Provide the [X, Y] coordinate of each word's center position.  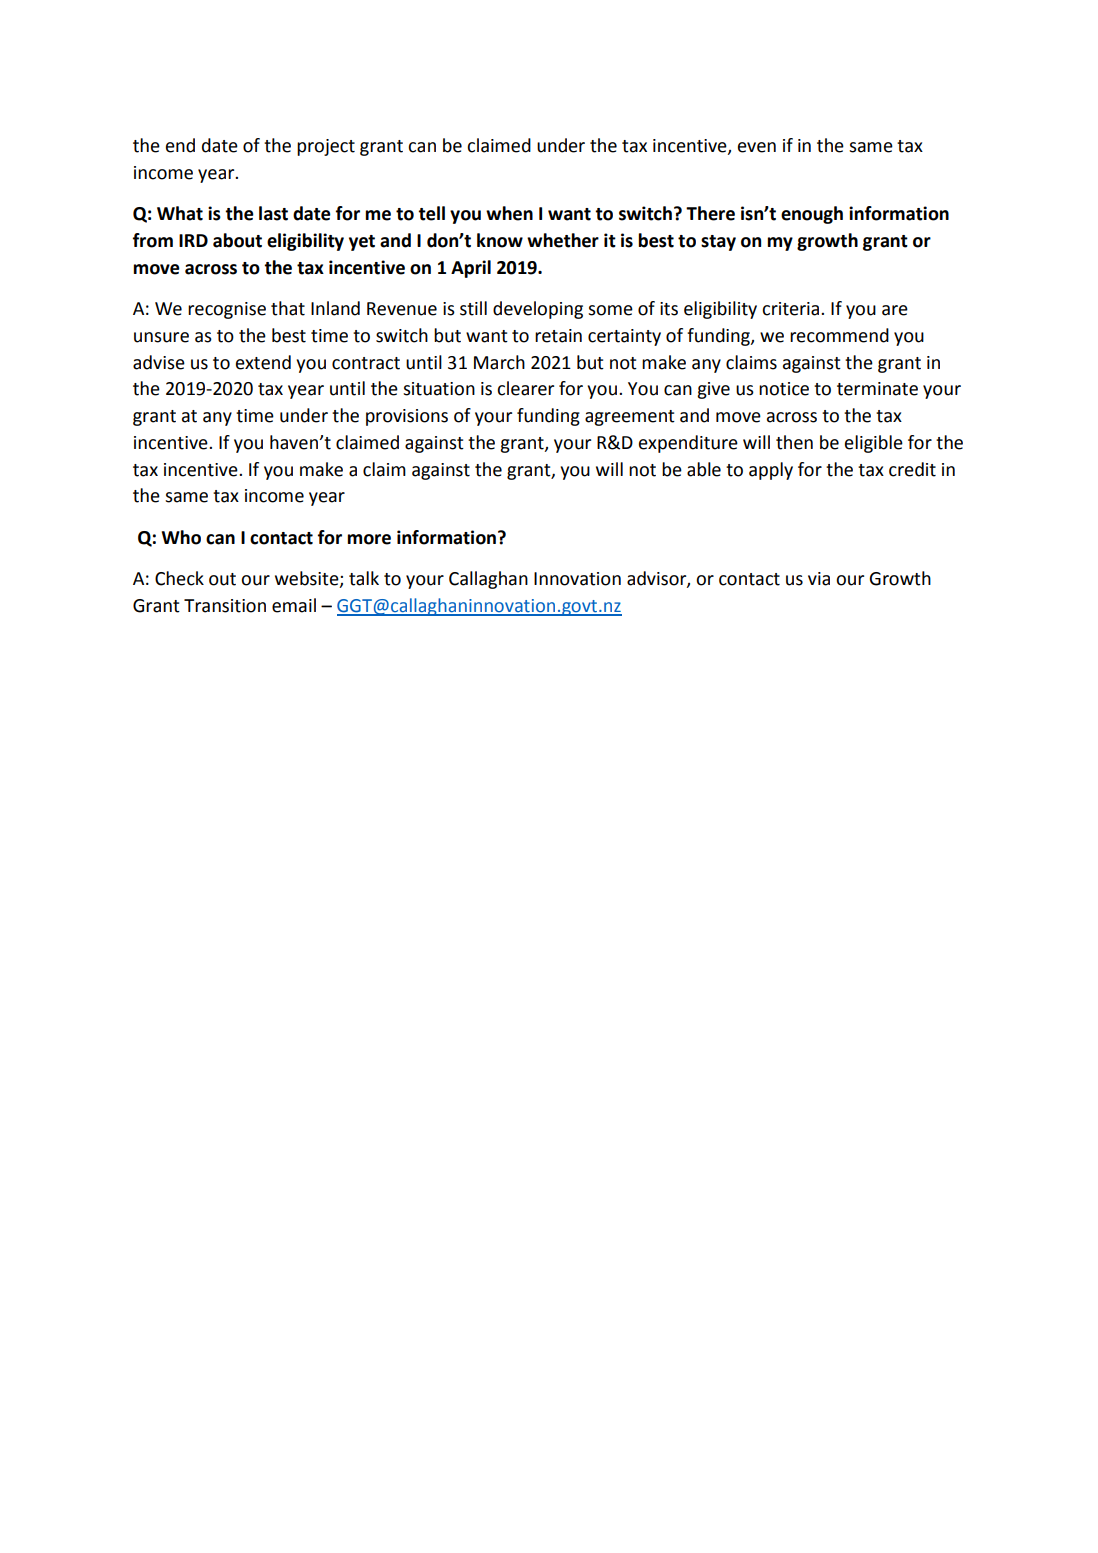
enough [812, 215]
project [326, 147]
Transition [225, 606]
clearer [525, 388]
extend [263, 362]
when [509, 213]
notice [784, 389]
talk [364, 578]
